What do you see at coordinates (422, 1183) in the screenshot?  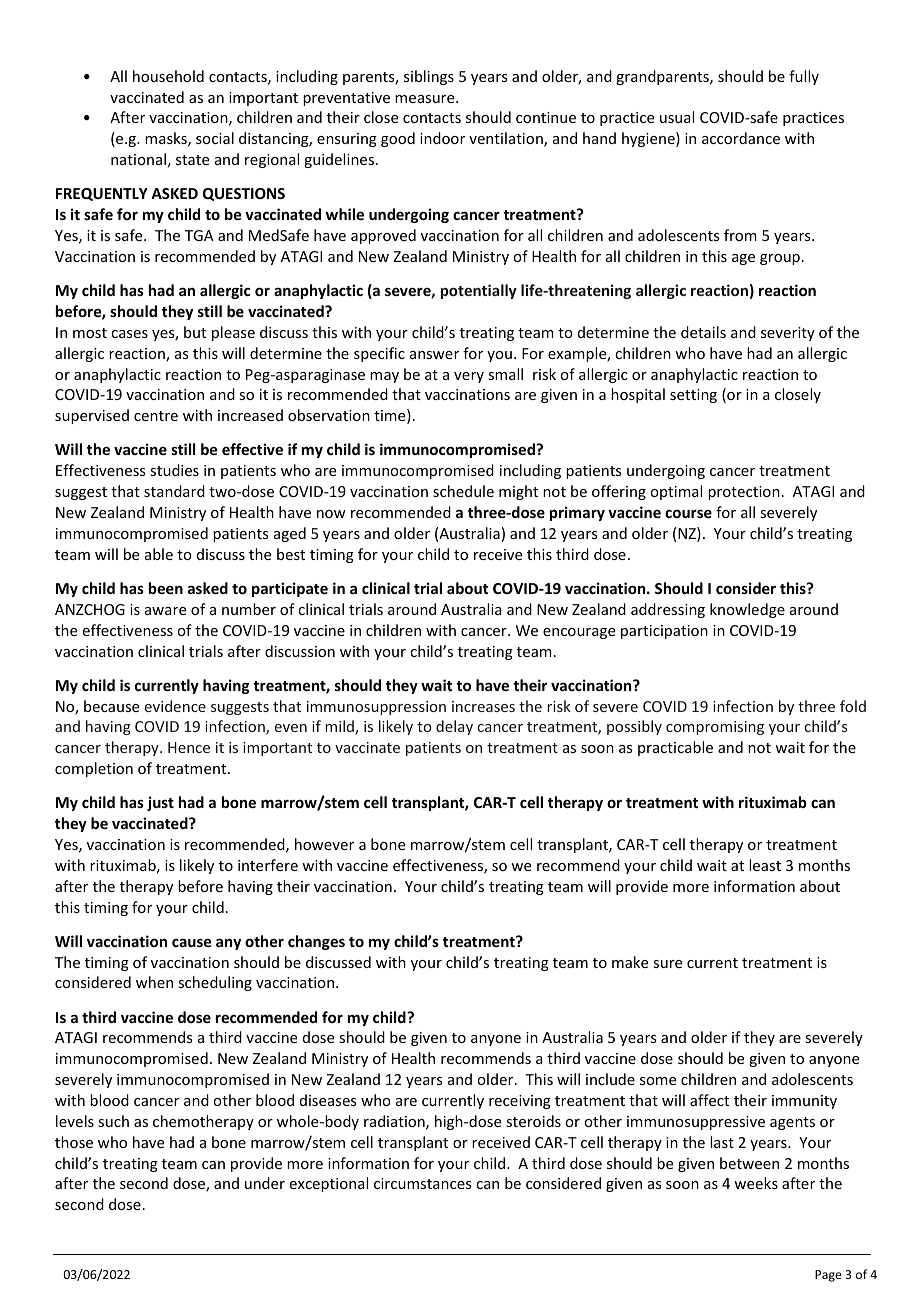 I see `circumstances` at bounding box center [422, 1183].
